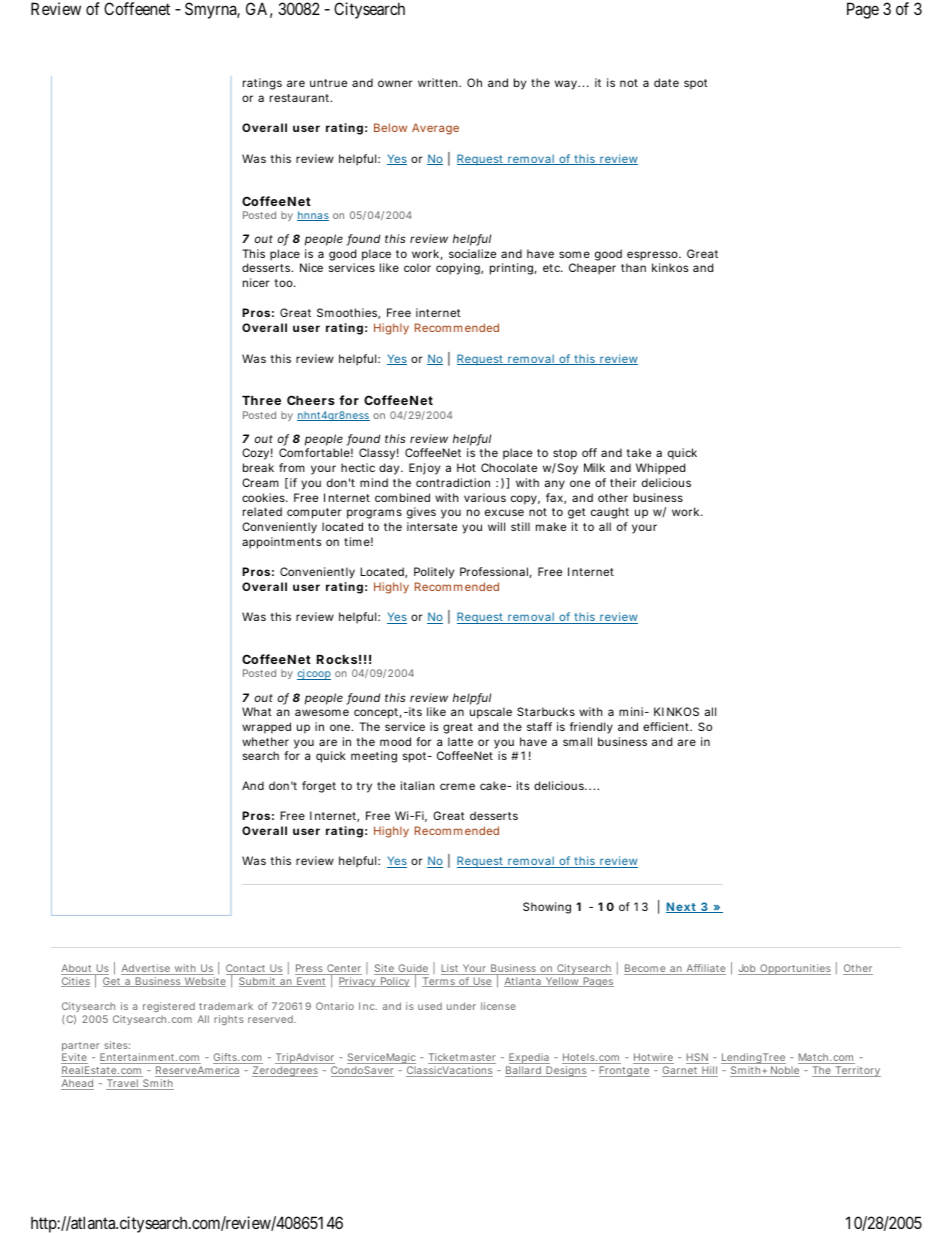  I want to click on untrue, so click(328, 83).
